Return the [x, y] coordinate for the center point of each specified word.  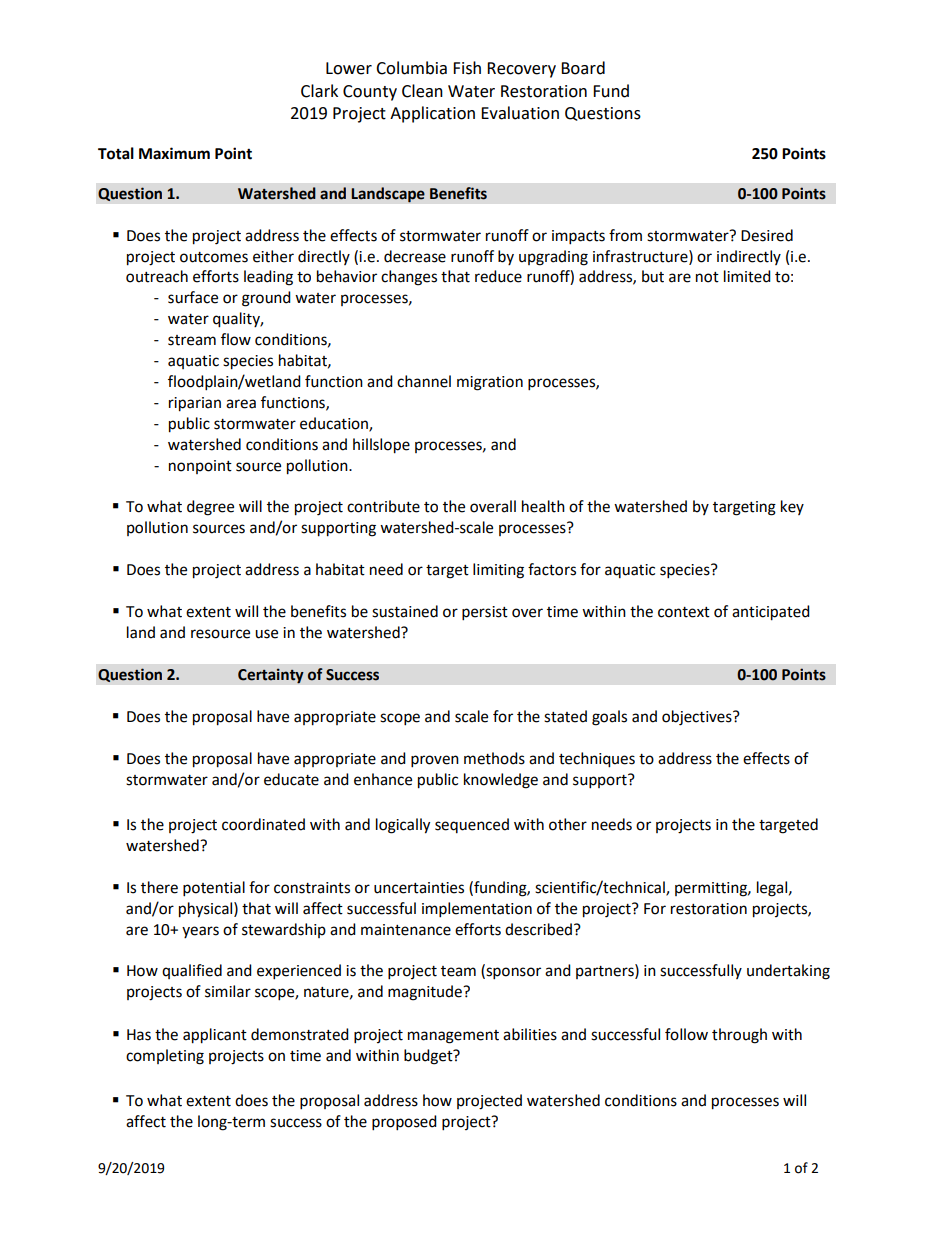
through [739, 1036]
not [707, 277]
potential [214, 889]
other [568, 824]
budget [429, 1057]
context [684, 612]
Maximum [174, 153]
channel [424, 381]
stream [192, 340]
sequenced [472, 825]
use [266, 634]
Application [432, 114]
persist [485, 613]
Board [583, 68]
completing [165, 1057]
